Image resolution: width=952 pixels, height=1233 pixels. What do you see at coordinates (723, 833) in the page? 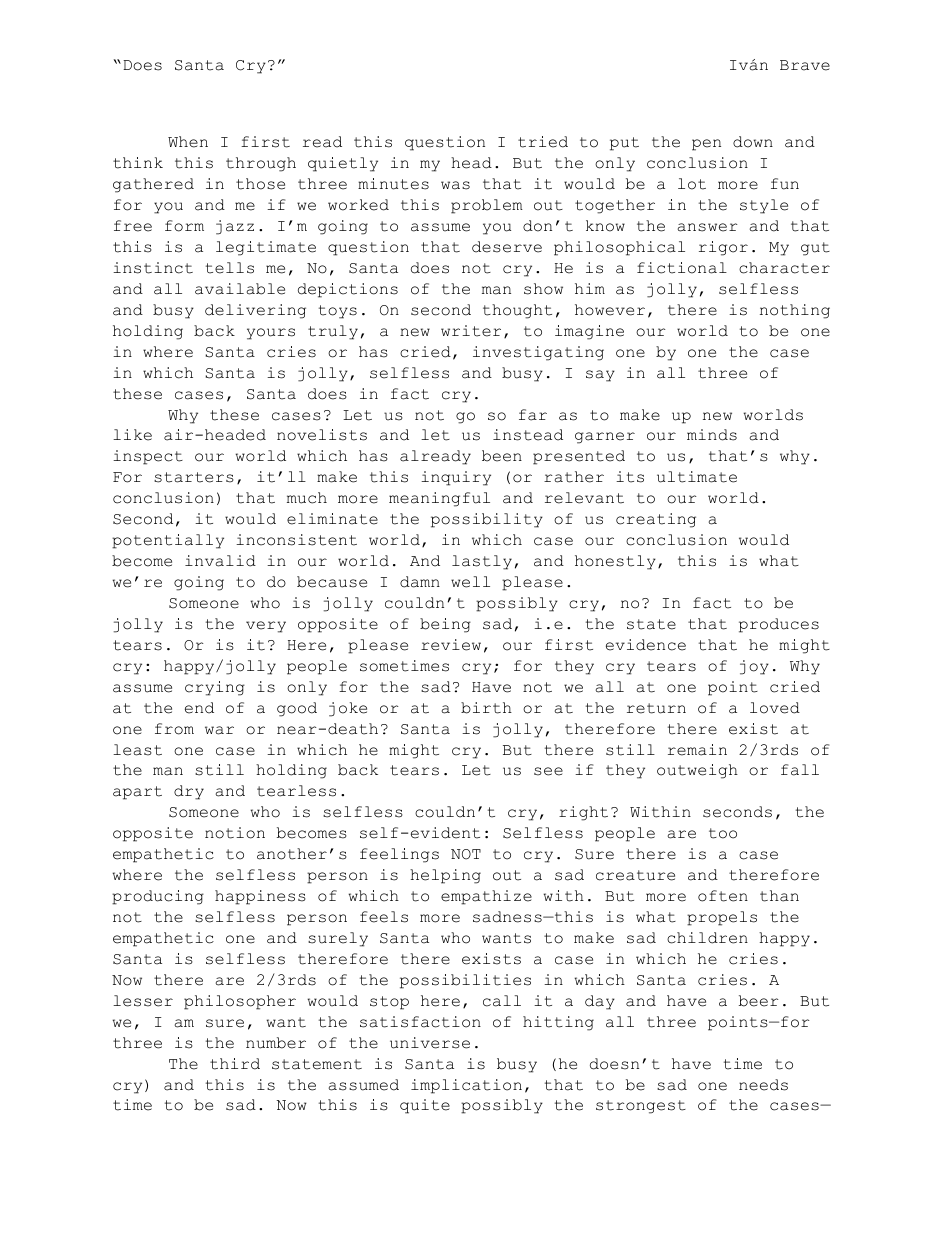
I see `too` at bounding box center [723, 833].
